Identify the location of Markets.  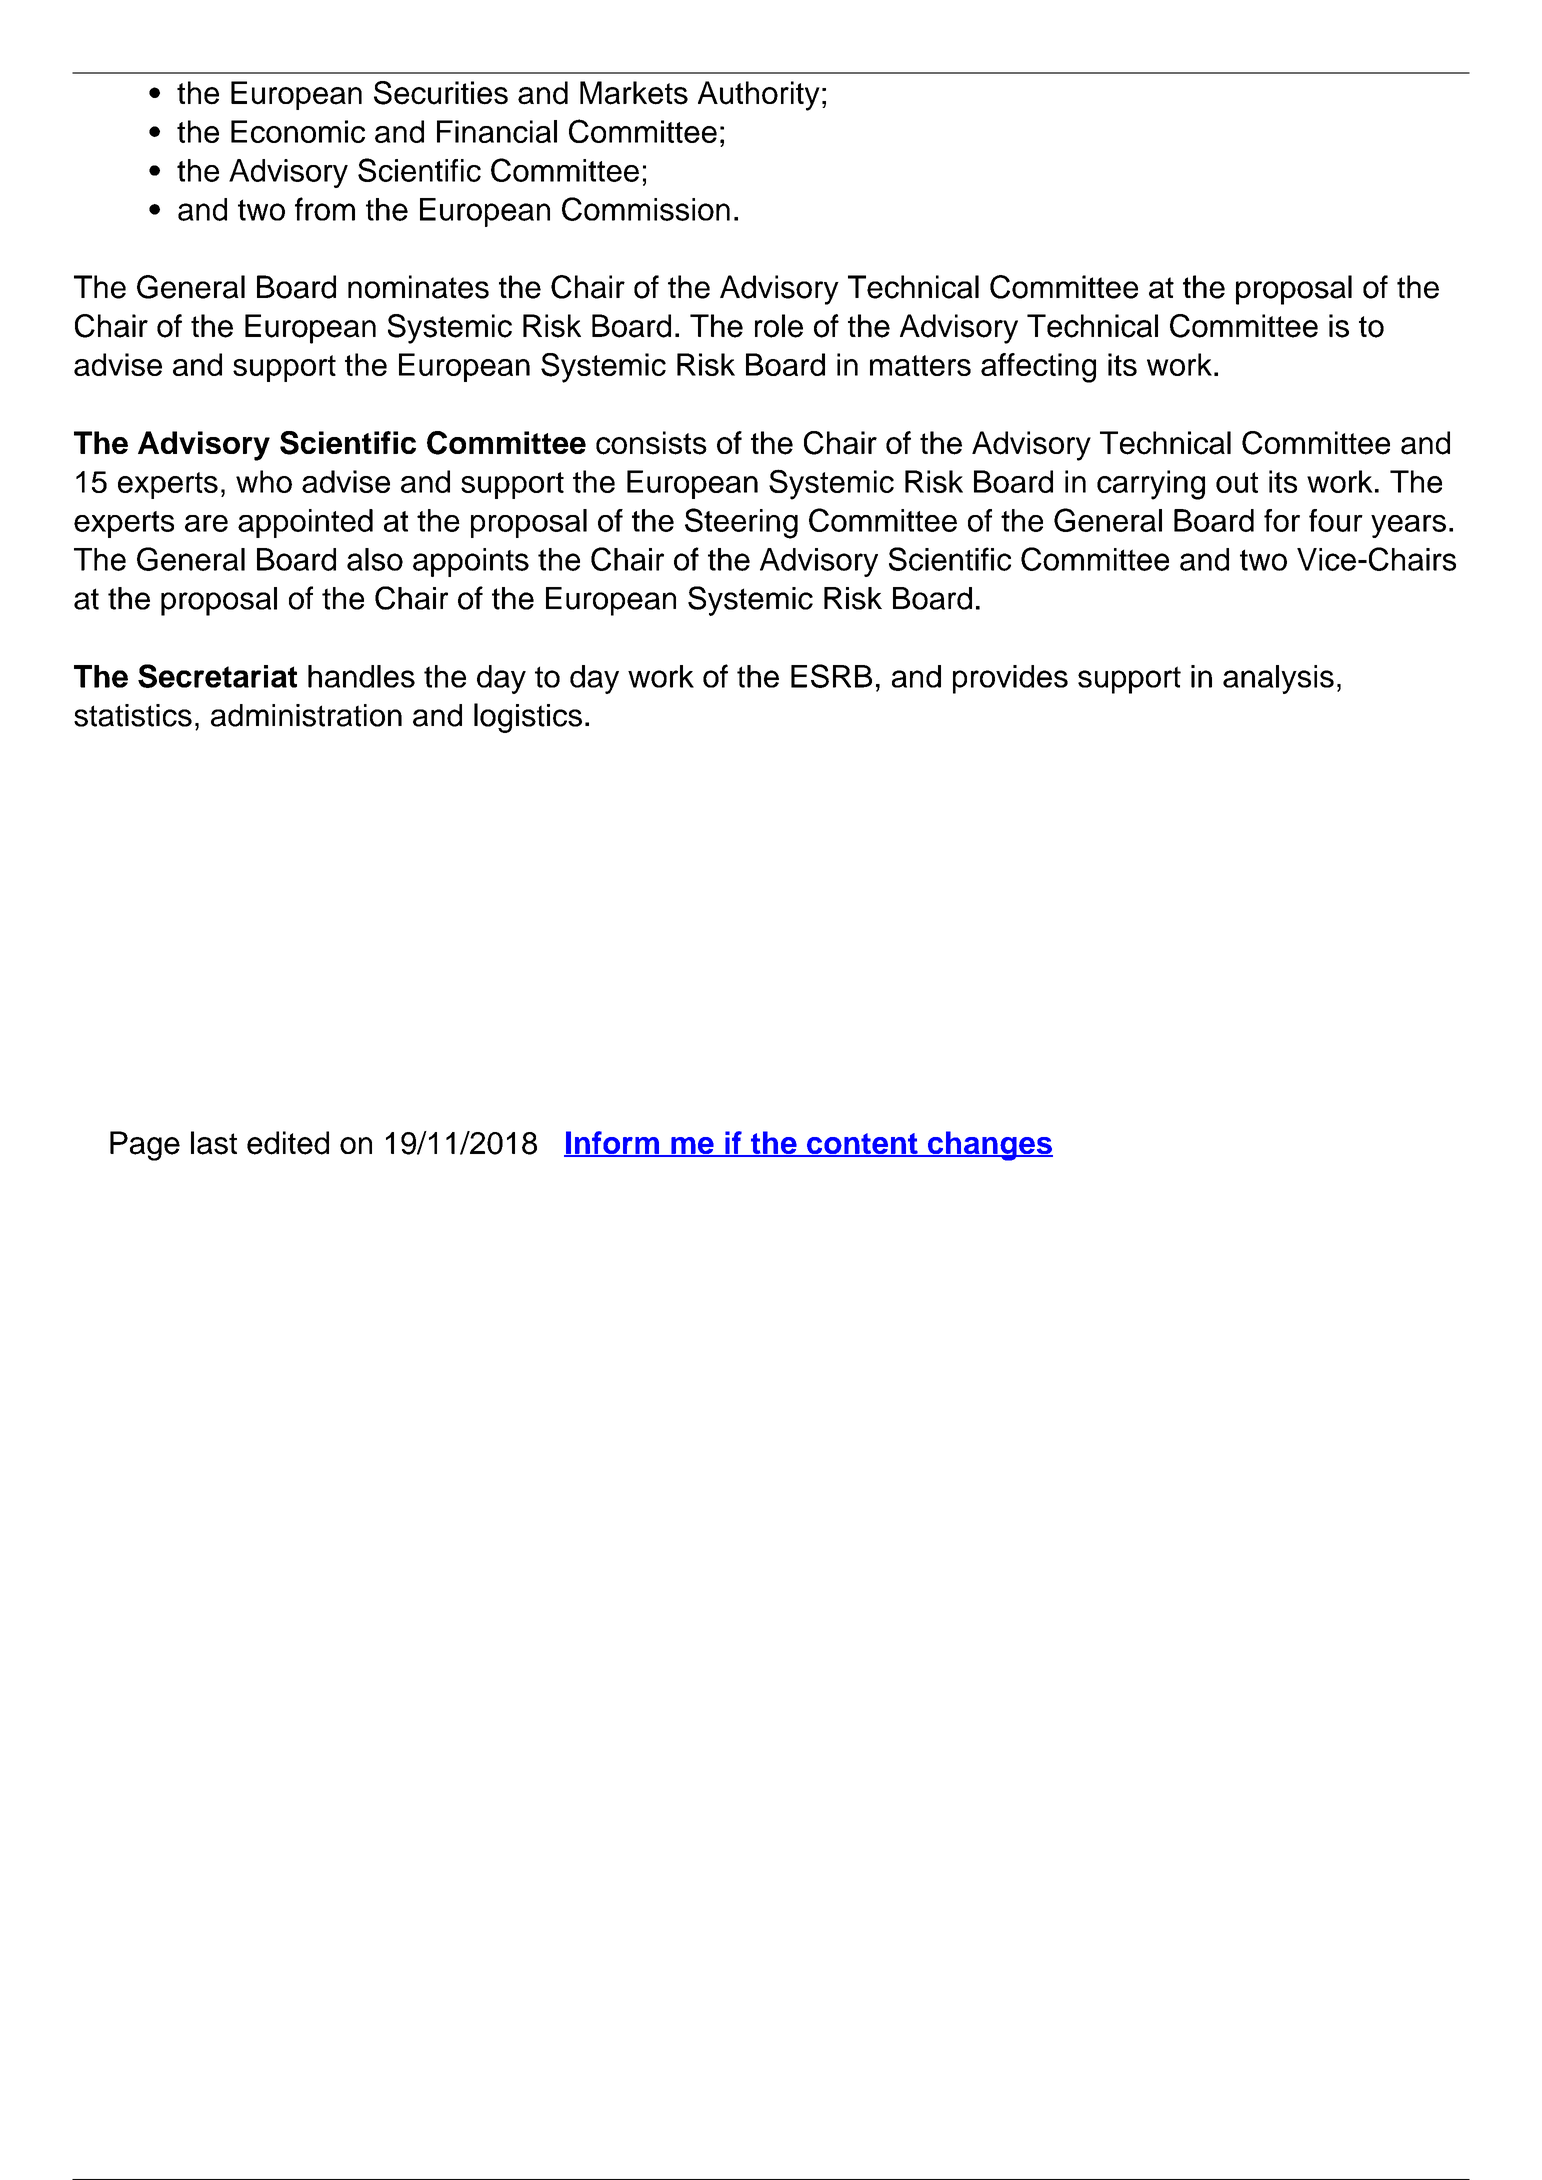
(634, 93).
